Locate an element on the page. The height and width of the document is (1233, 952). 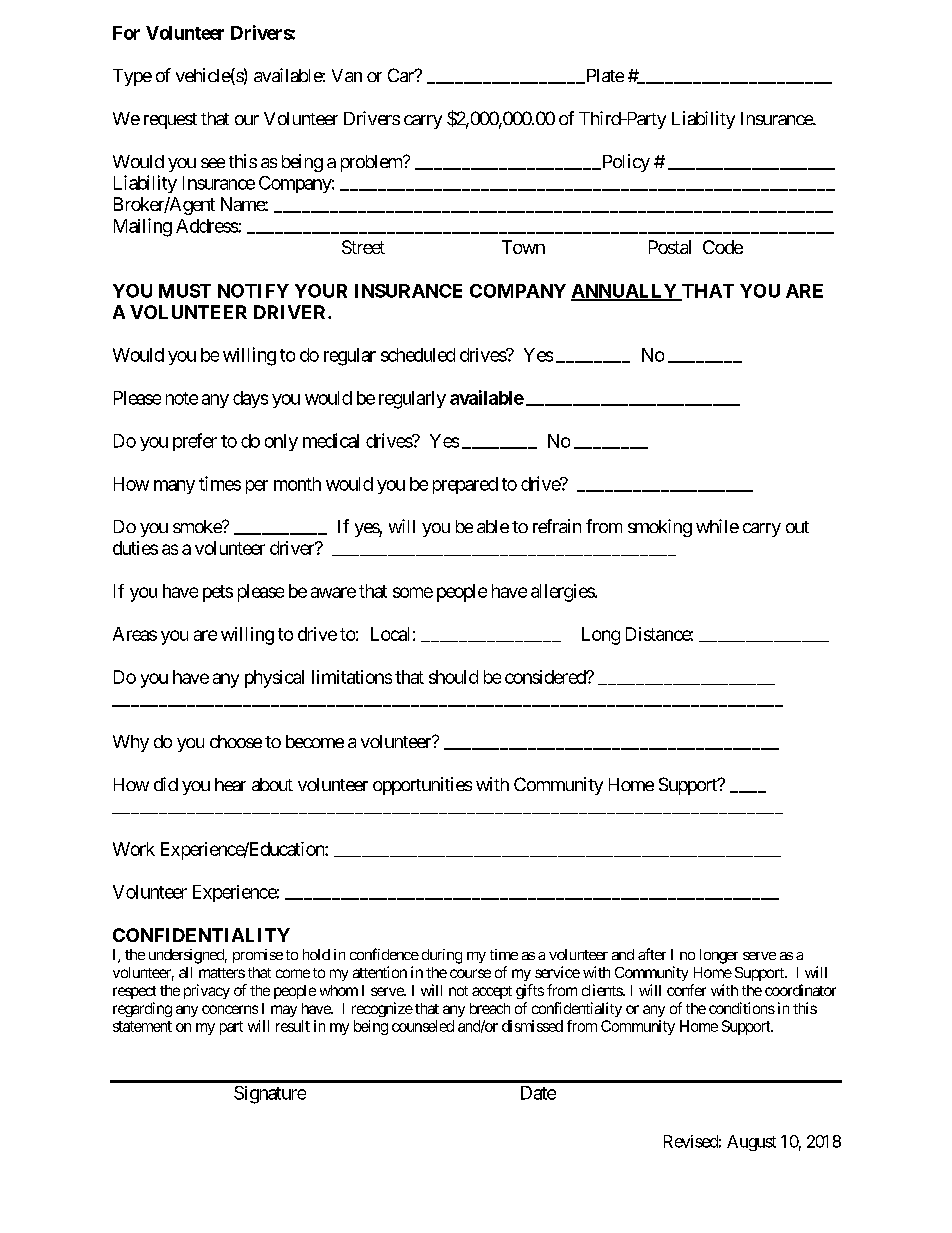
Signature is located at coordinates (270, 1095).
